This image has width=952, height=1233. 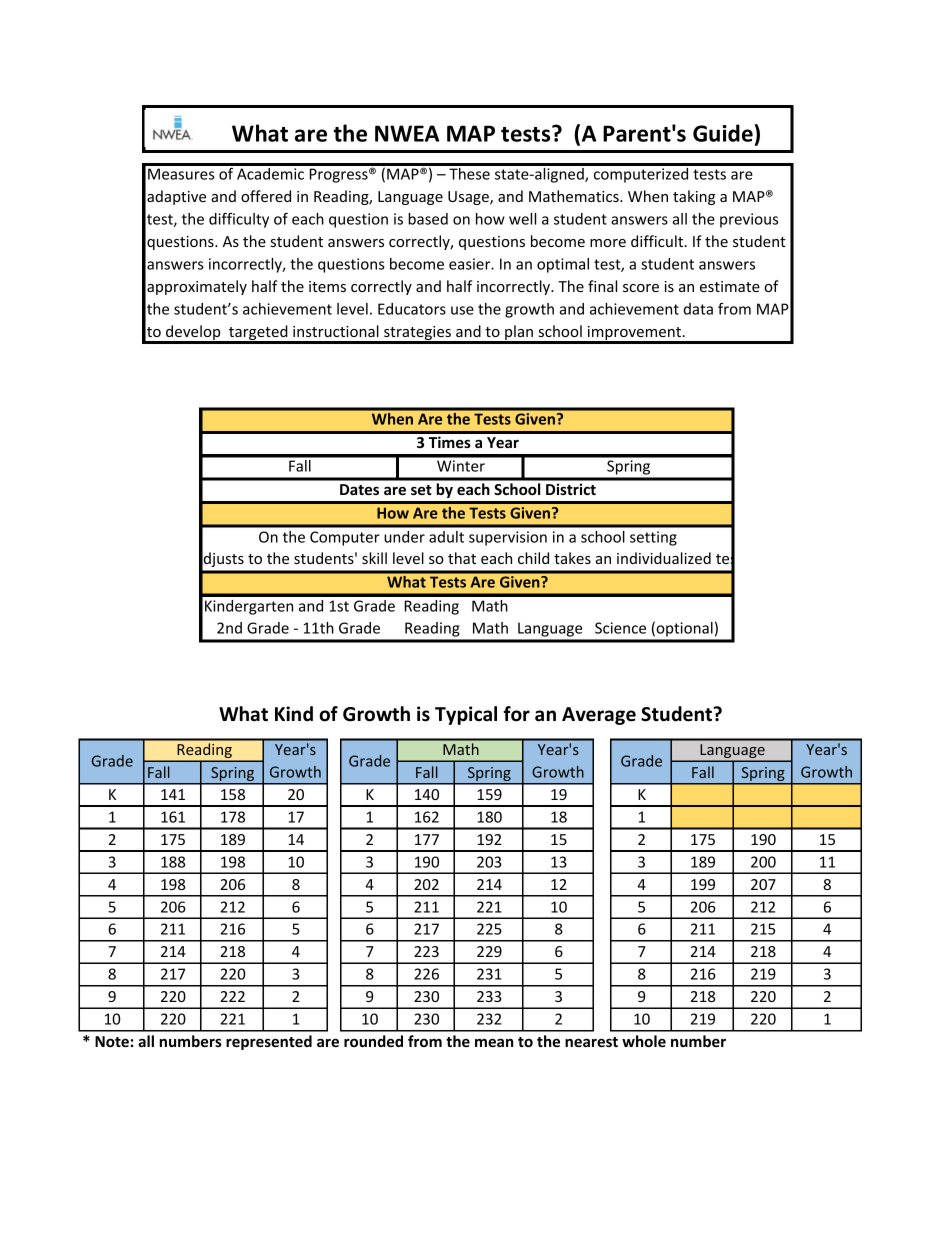 What do you see at coordinates (469, 198) in the image?
I see `Usage` at bounding box center [469, 198].
